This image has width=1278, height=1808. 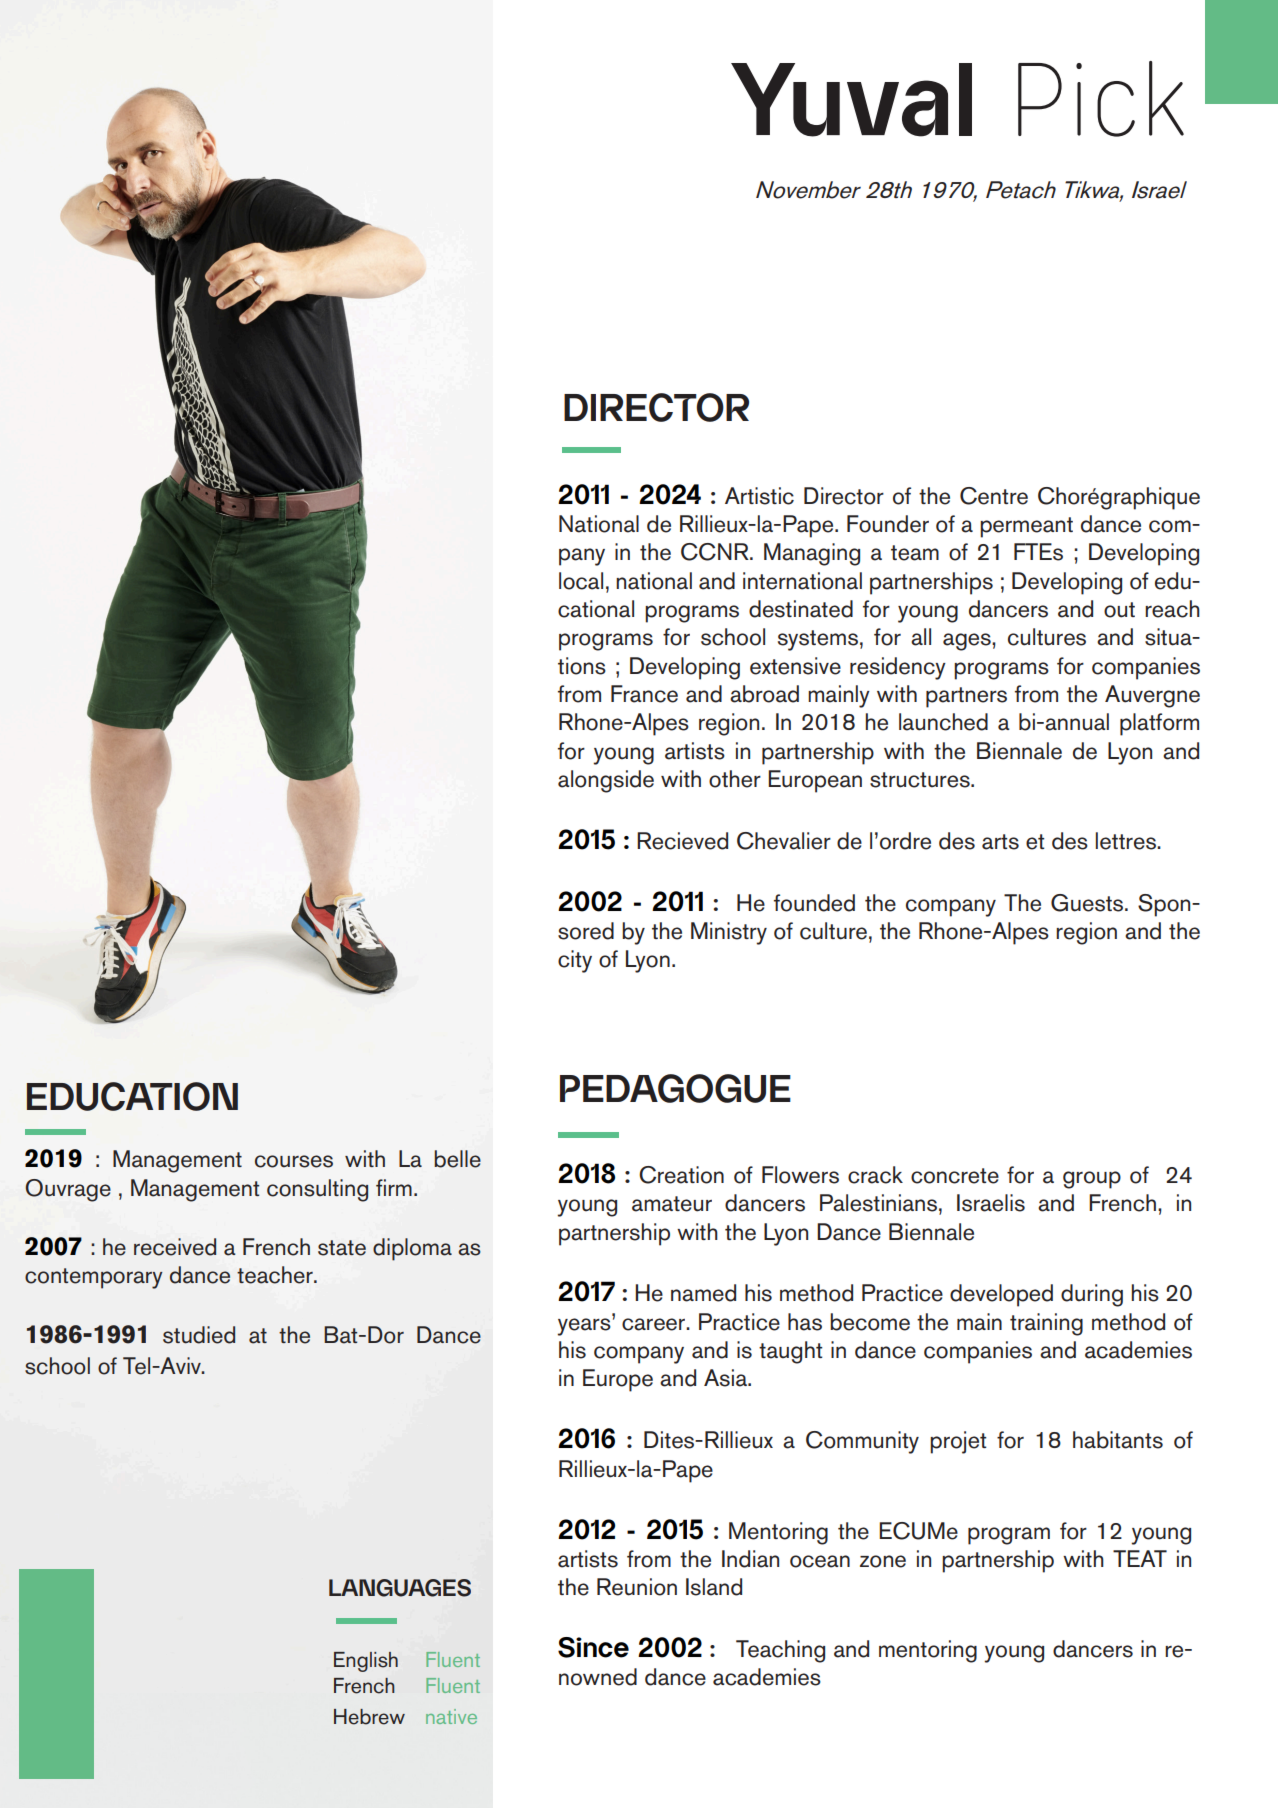 What do you see at coordinates (1101, 99) in the image?
I see `Pick` at bounding box center [1101, 99].
